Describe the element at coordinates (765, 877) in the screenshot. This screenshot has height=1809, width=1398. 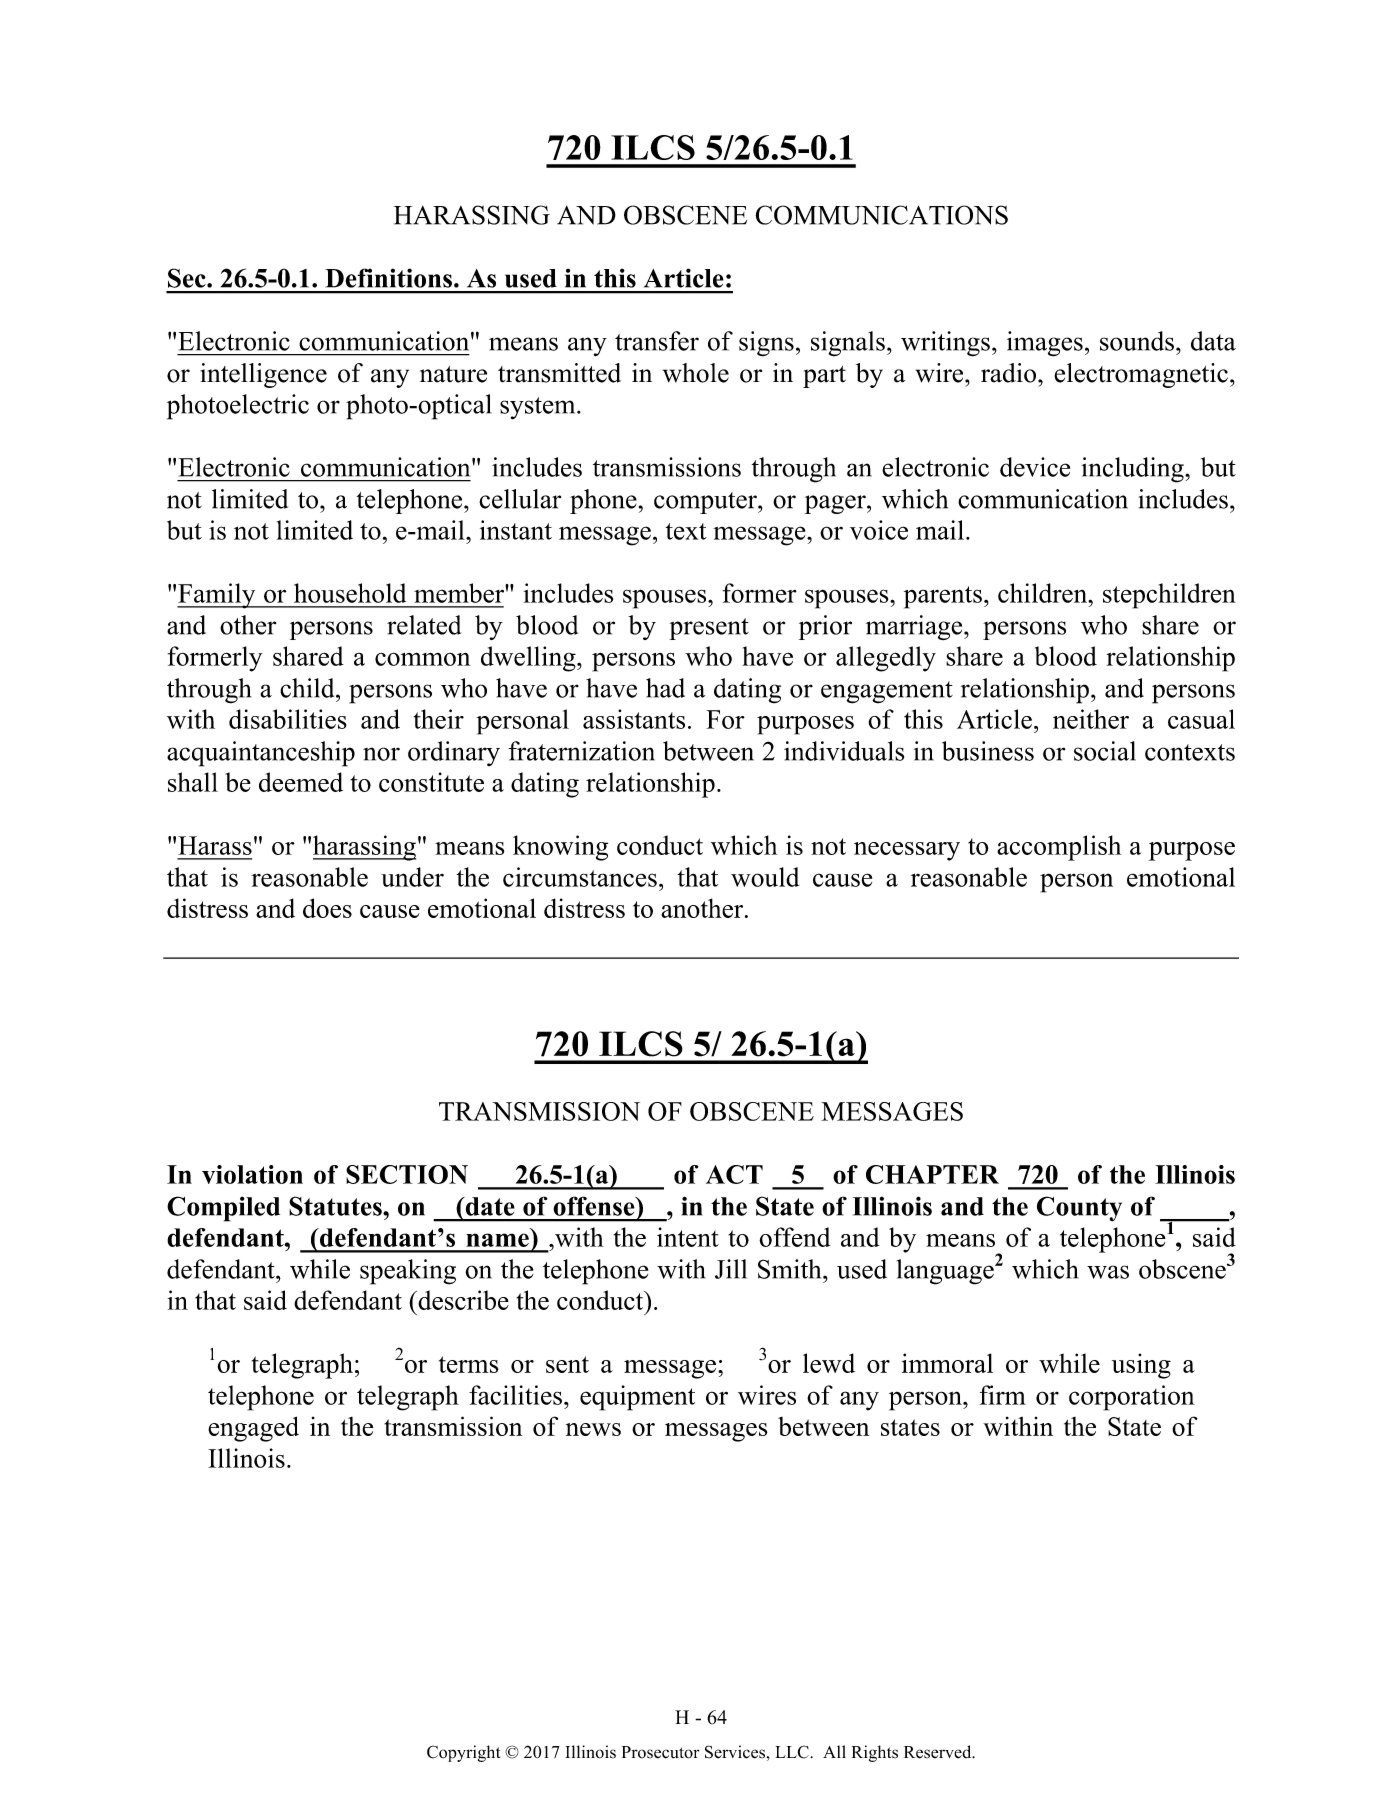
I see `would` at that location.
